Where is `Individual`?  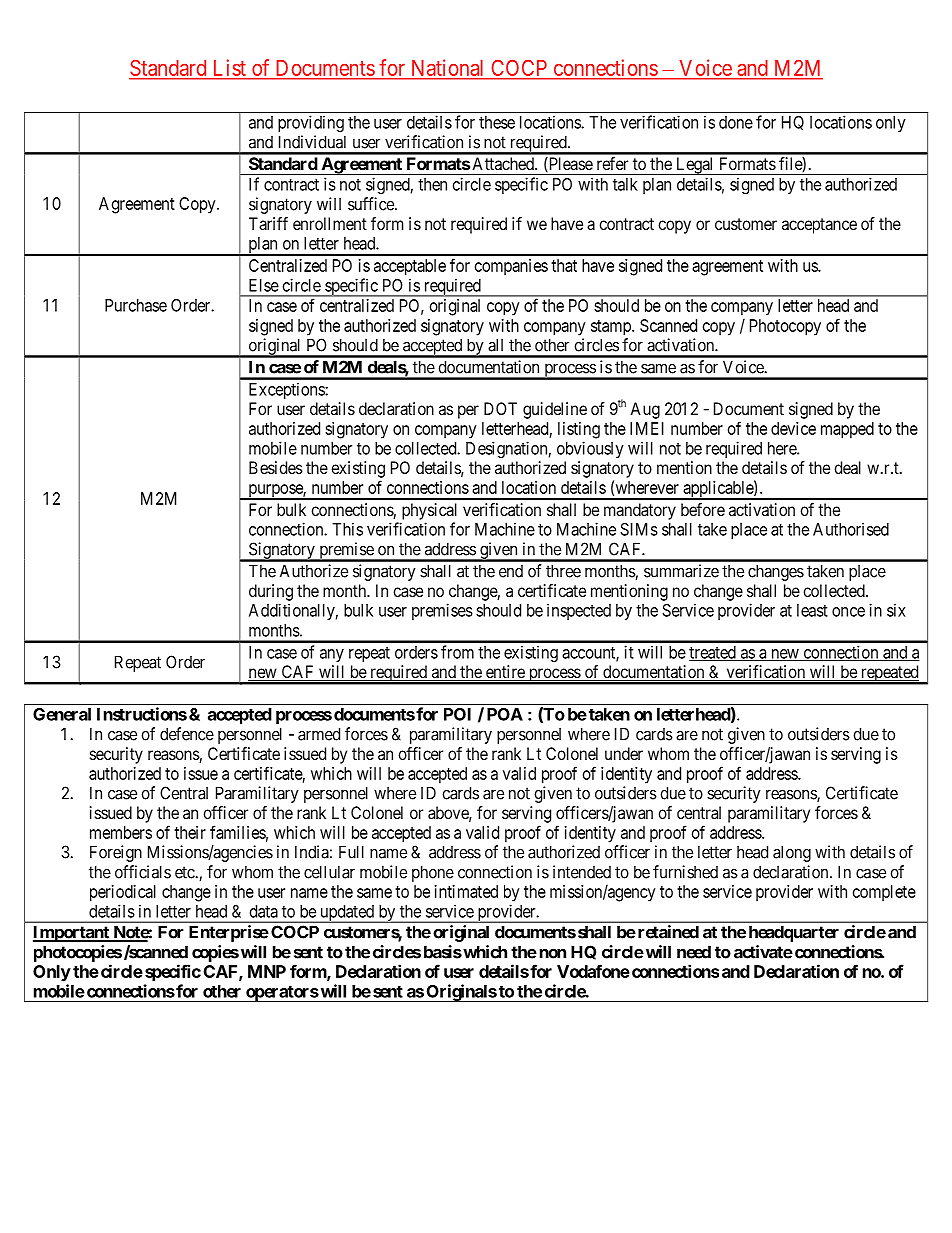
Individual is located at coordinates (312, 142).
